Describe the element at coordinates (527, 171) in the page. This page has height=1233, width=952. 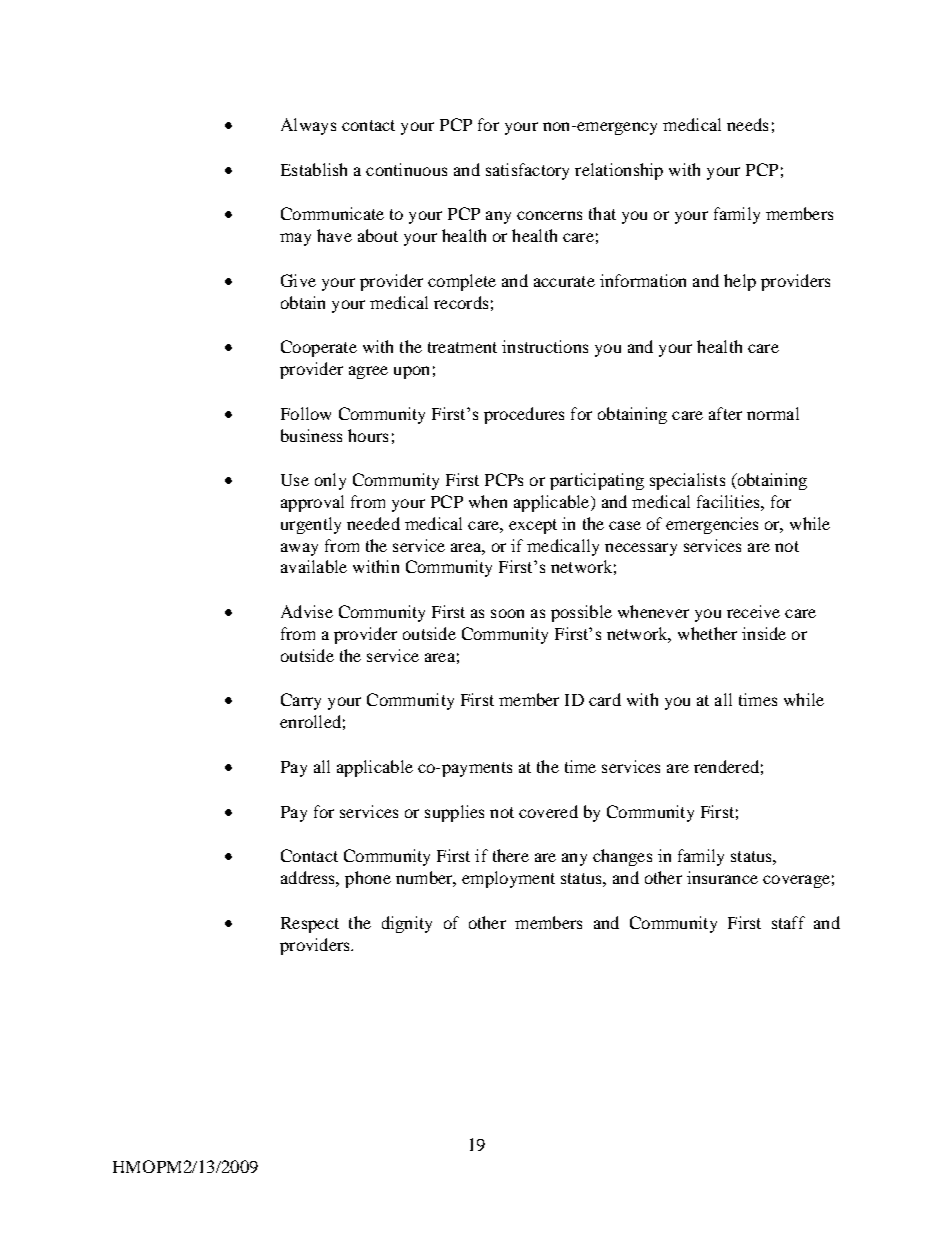
I see `satisfactory` at that location.
